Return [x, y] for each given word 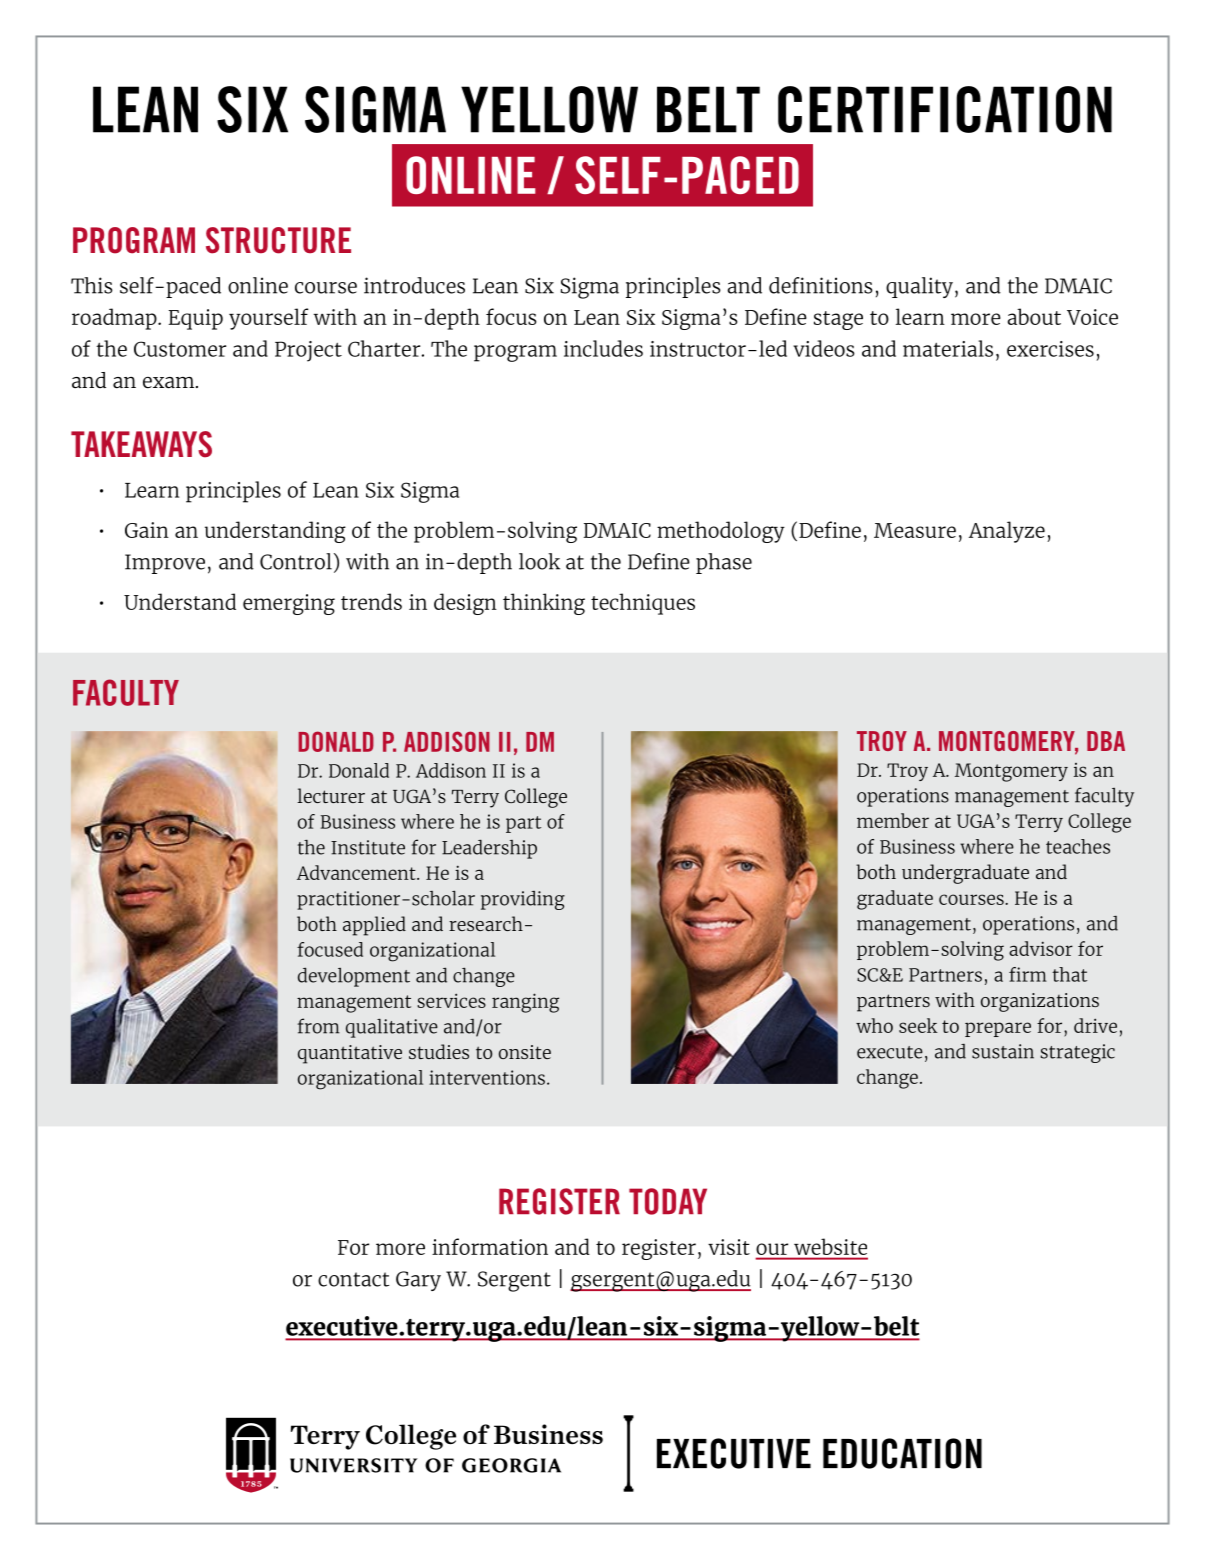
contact [353, 1279]
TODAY [668, 1201]
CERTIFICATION [945, 109]
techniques [643, 604]
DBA [1106, 741]
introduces [414, 285]
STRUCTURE [278, 240]
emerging [289, 604]
